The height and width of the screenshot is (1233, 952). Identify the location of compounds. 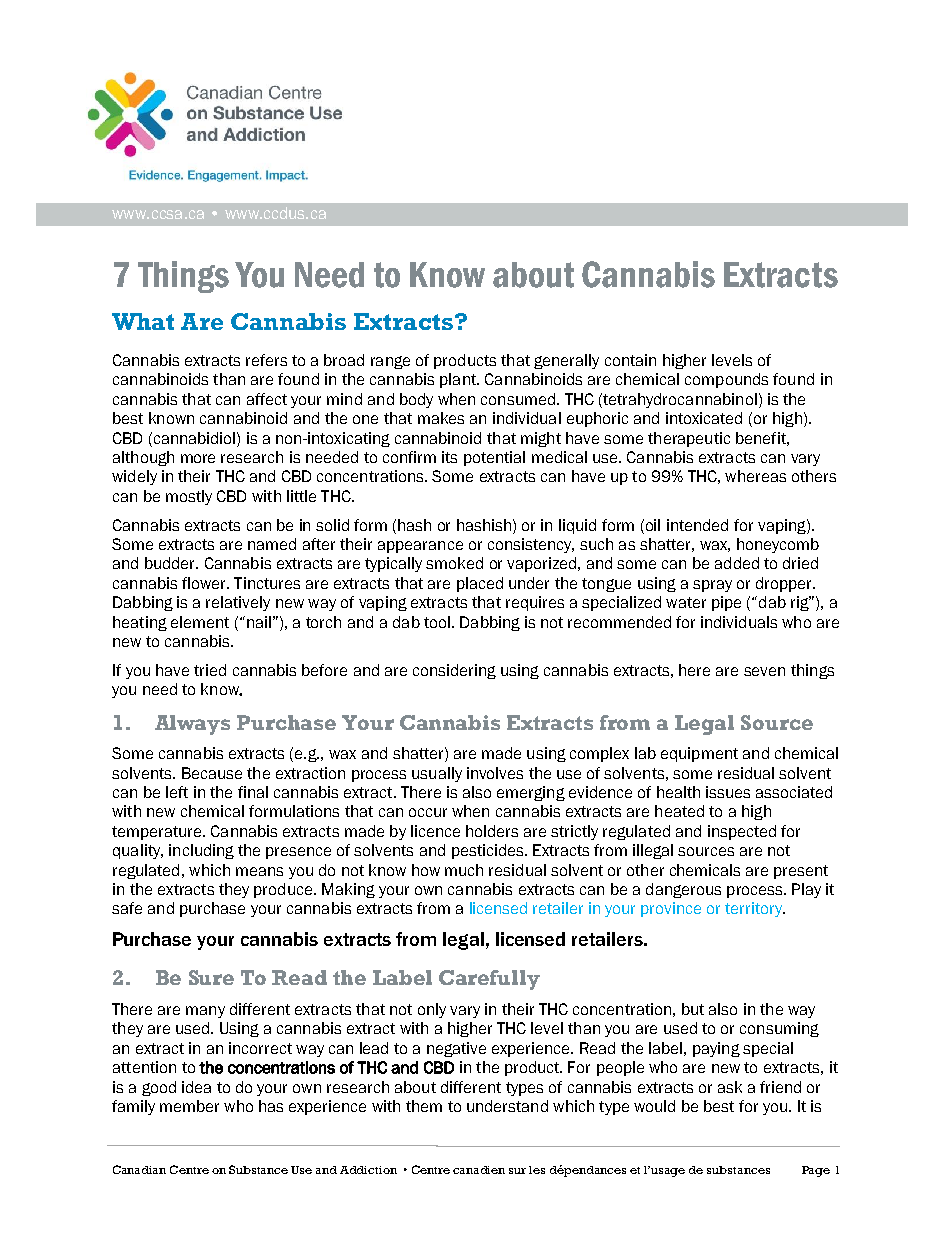
(726, 380).
